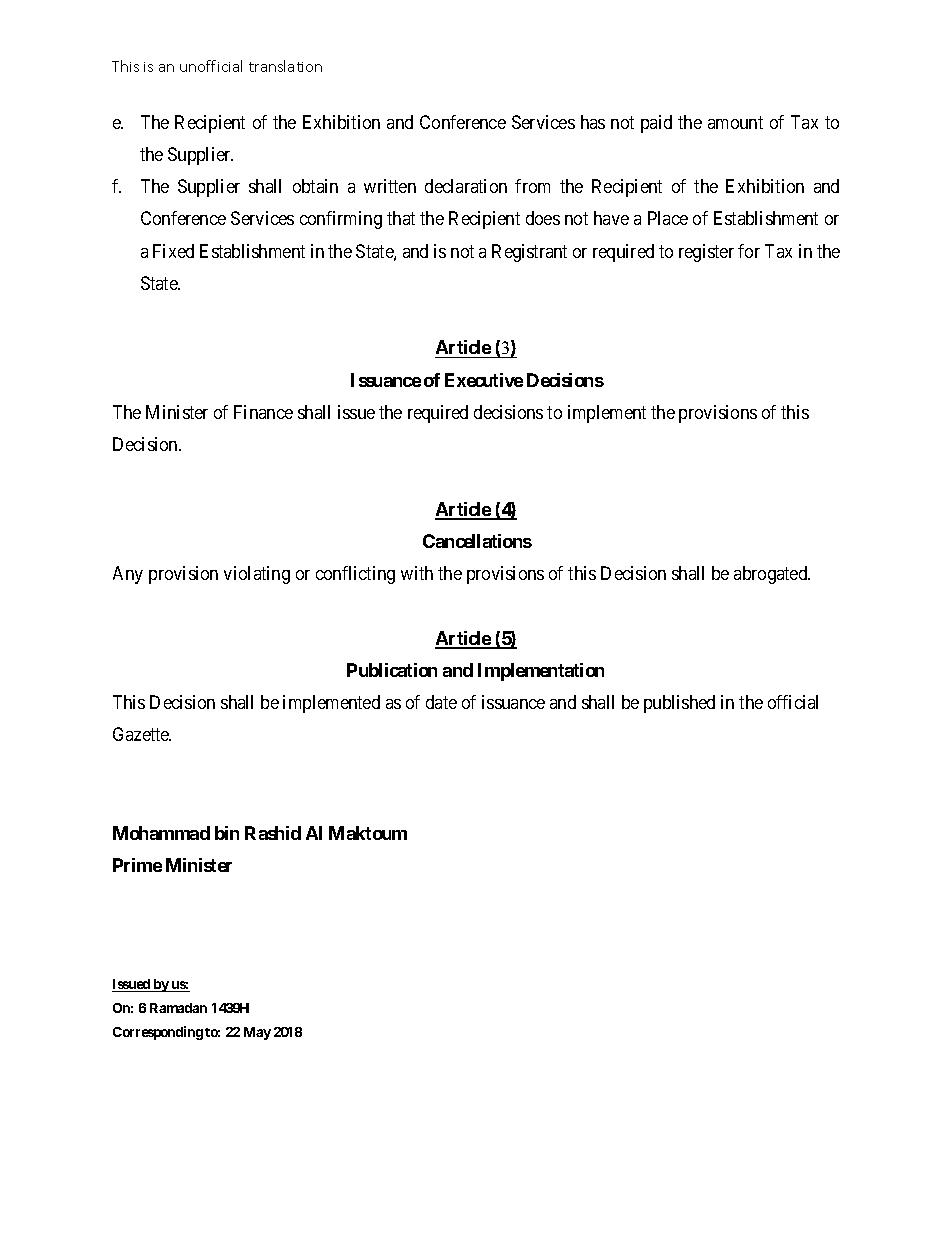  Describe the element at coordinates (466, 186) in the screenshot. I see `declaration` at that location.
